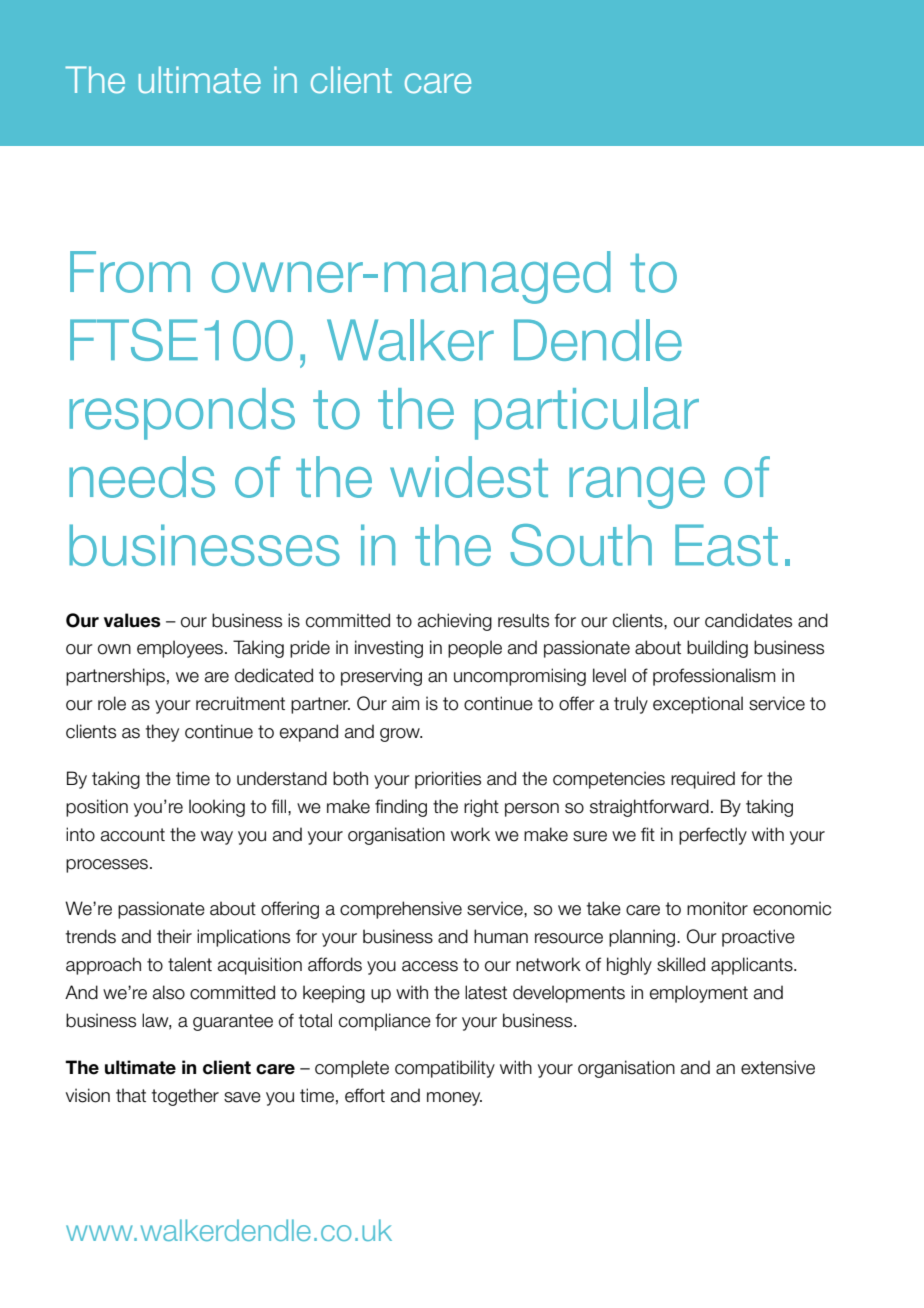  I want to click on From, so click(130, 272).
